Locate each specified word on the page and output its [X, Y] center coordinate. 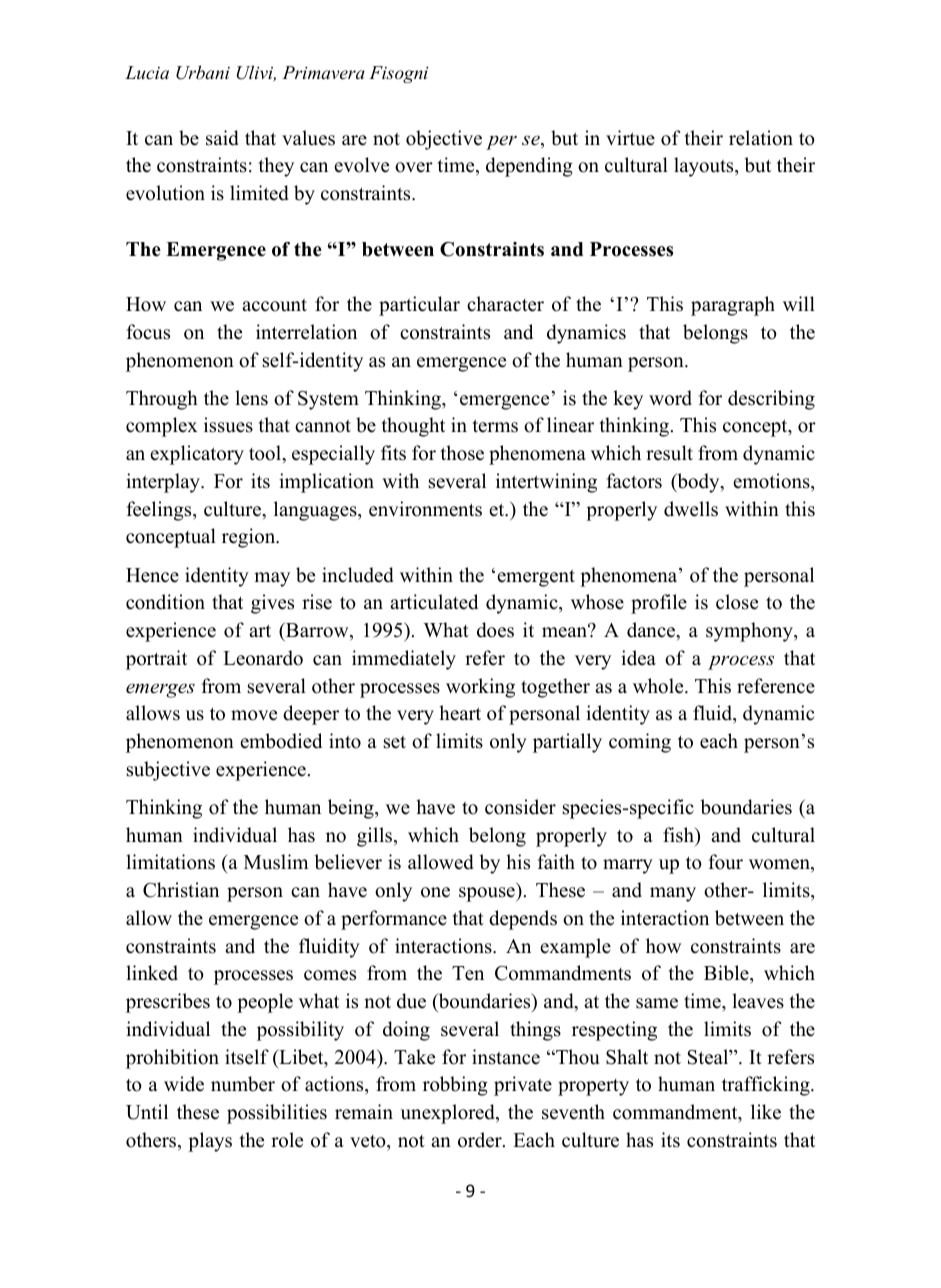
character [505, 304]
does [495, 630]
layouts [705, 167]
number [243, 1084]
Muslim [276, 862]
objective [444, 140]
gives [272, 604]
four [726, 862]
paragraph [733, 306]
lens [251, 398]
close [737, 602]
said [222, 138]
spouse [488, 894]
